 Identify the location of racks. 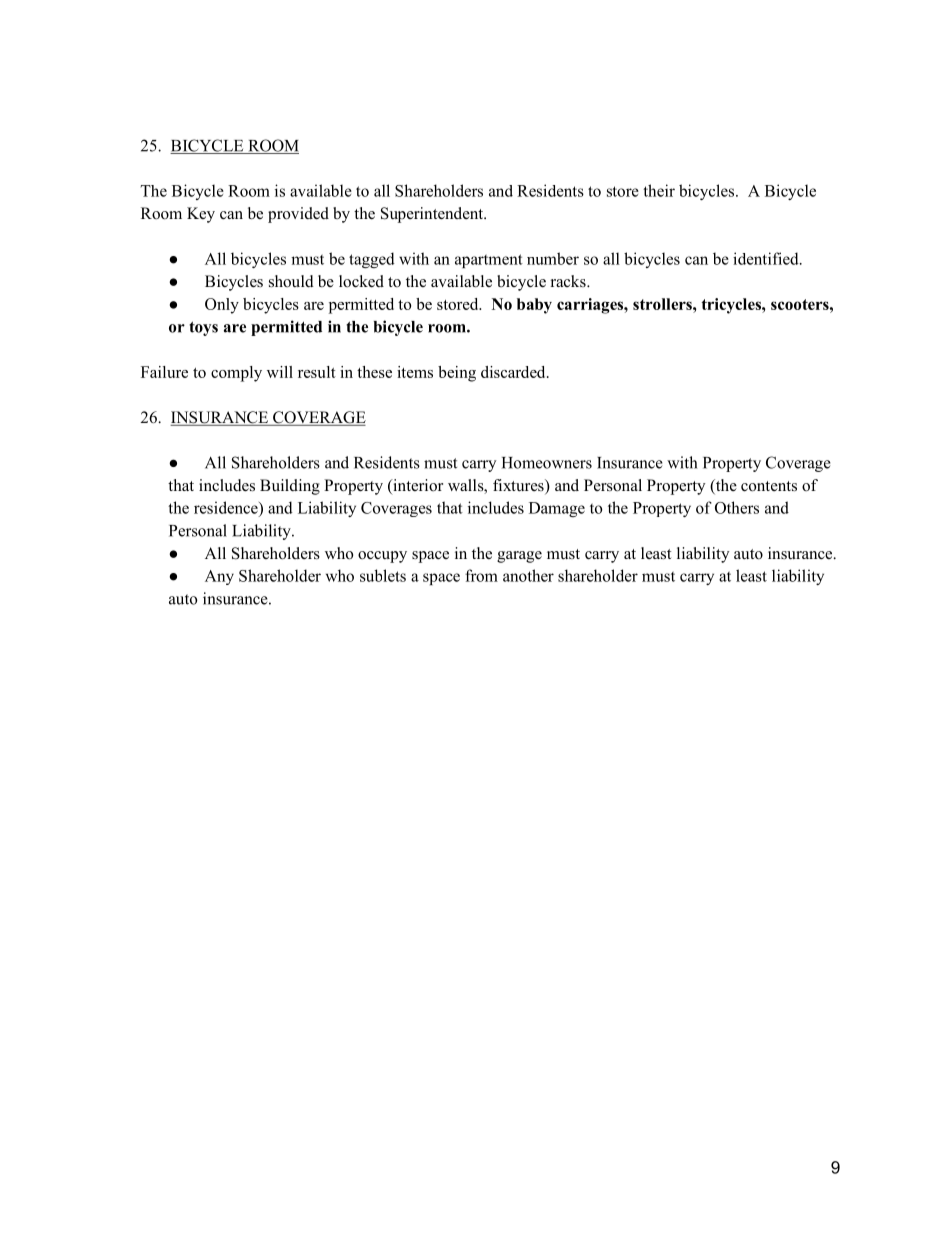
(569, 281).
